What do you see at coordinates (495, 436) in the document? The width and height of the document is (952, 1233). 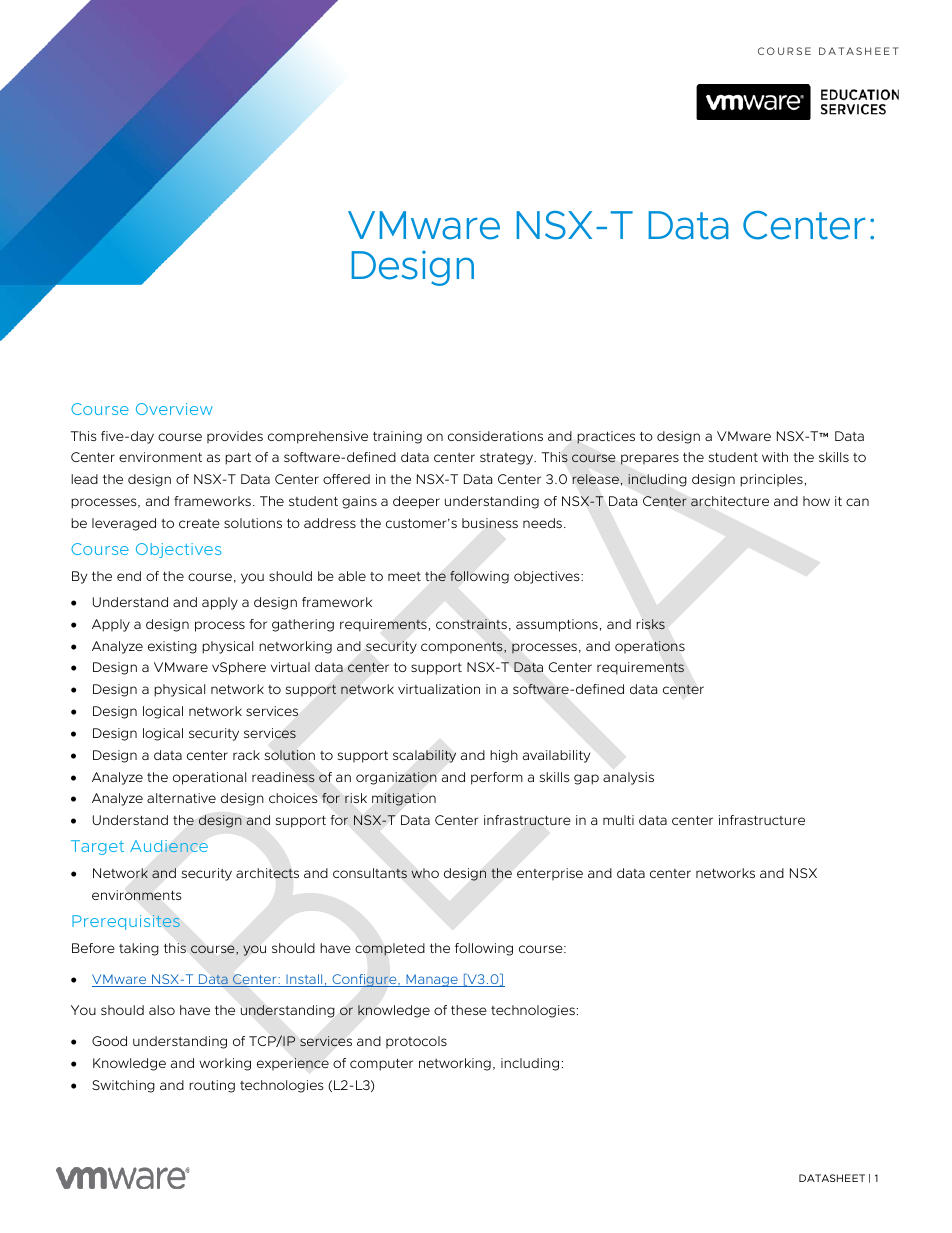 I see `considerations` at bounding box center [495, 436].
